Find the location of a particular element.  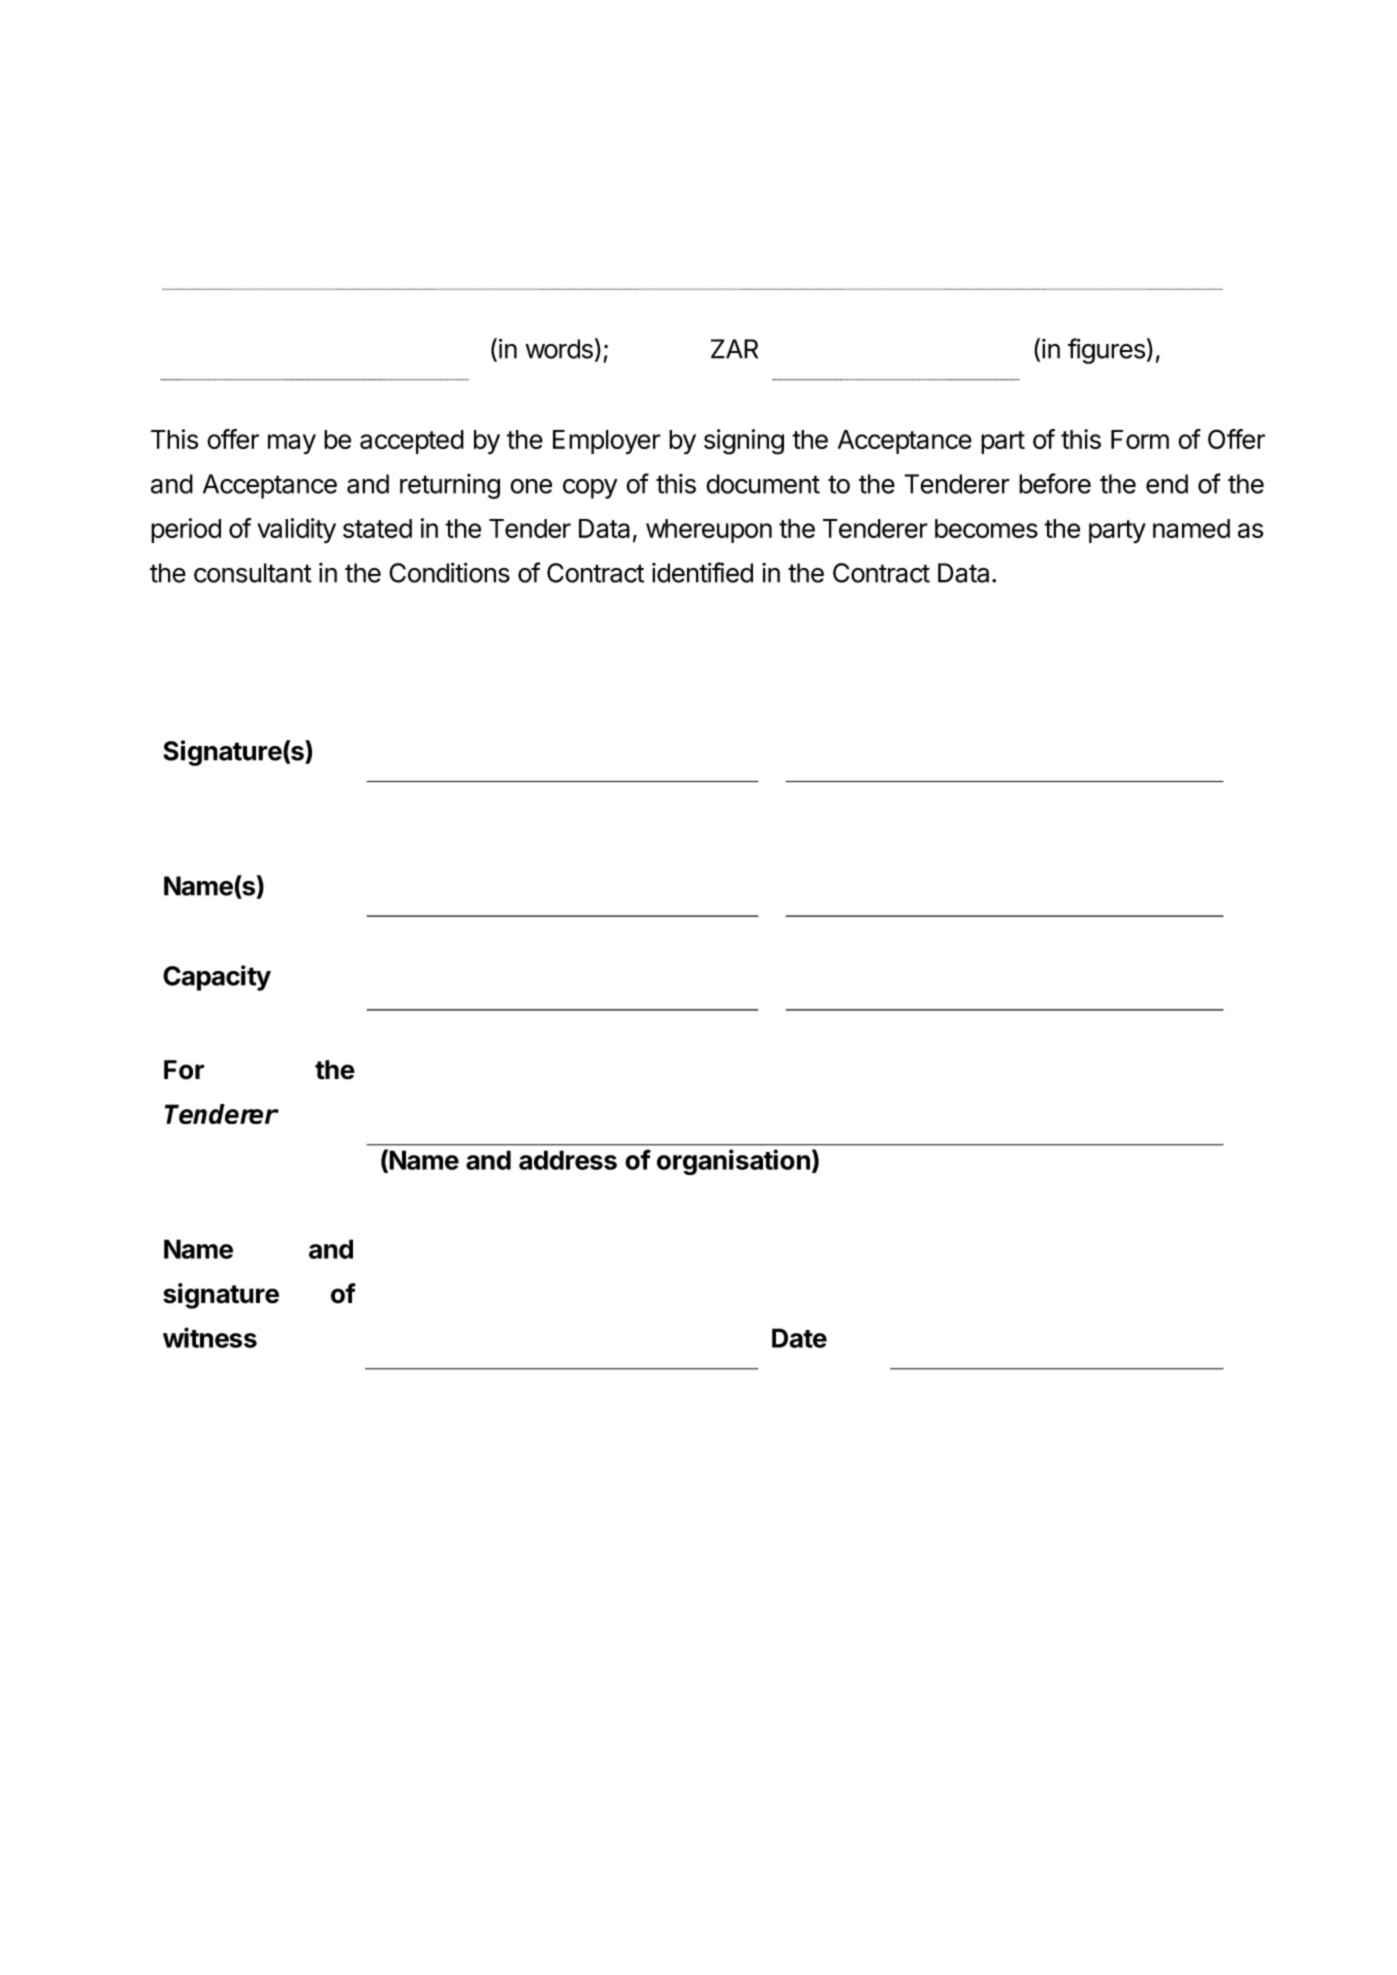

consultant is located at coordinates (253, 573).
